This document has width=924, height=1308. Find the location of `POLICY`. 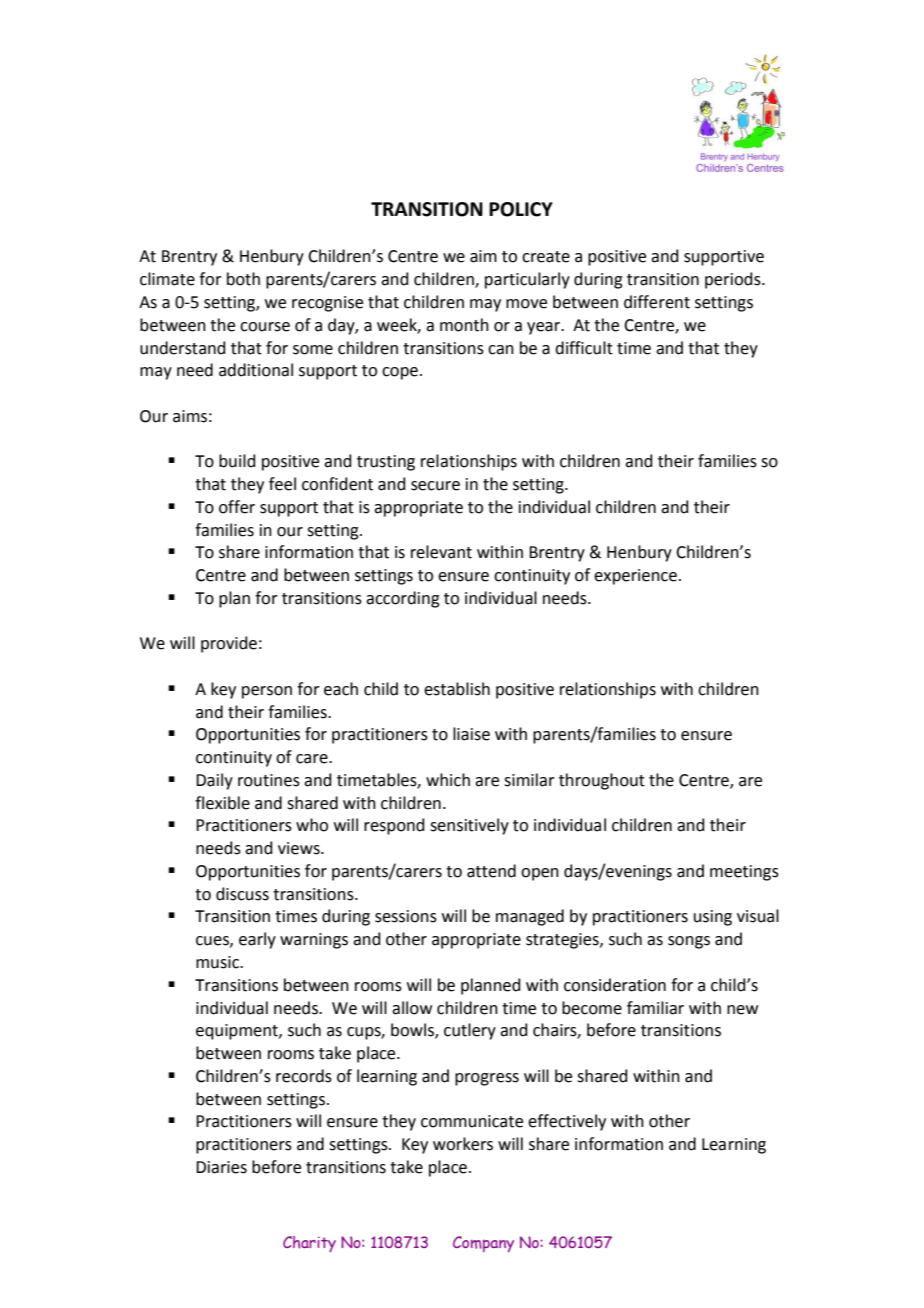

POLICY is located at coordinates (521, 209).
